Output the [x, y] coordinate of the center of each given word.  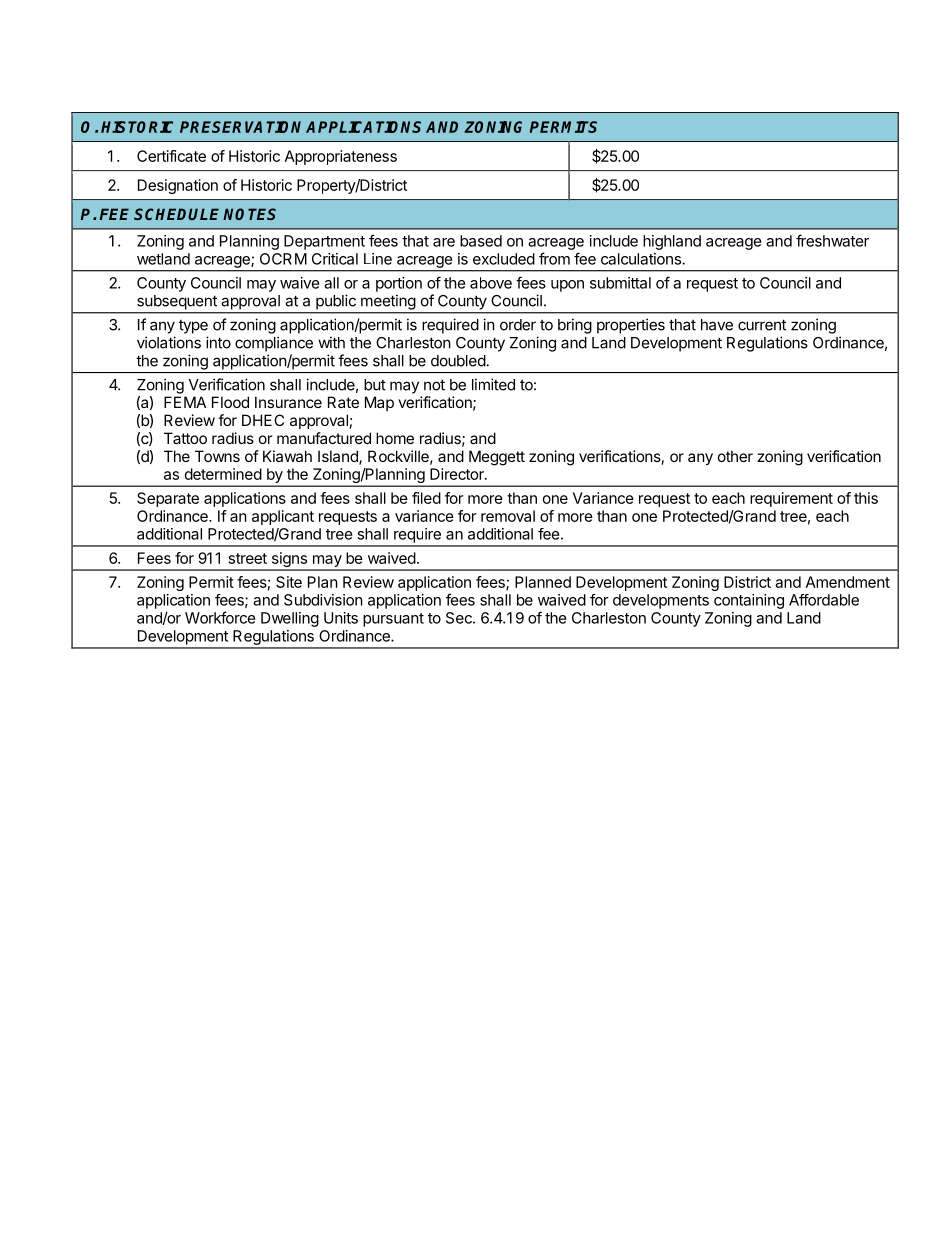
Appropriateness [341, 157]
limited [493, 384]
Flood [230, 402]
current [762, 325]
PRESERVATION [240, 127]
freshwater [832, 240]
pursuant [393, 620]
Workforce [220, 617]
